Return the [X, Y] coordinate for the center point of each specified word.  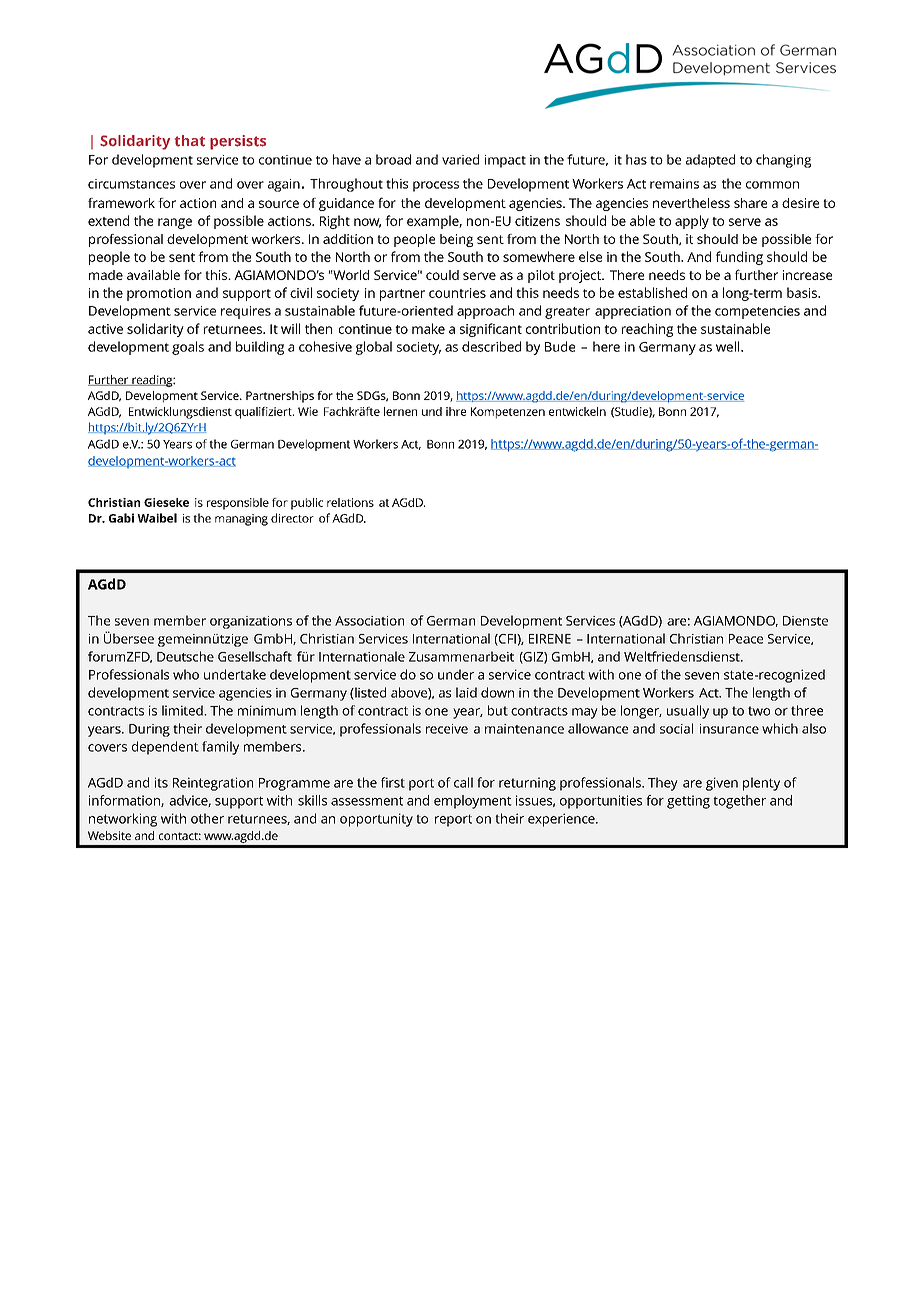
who [186, 674]
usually [688, 712]
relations [350, 502]
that [190, 141]
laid [466, 692]
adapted [710, 161]
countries [457, 293]
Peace [746, 639]
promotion [159, 294]
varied [460, 159]
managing [241, 520]
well [729, 346]
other [207, 818]
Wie [308, 411]
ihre [456, 411]
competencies [757, 312]
